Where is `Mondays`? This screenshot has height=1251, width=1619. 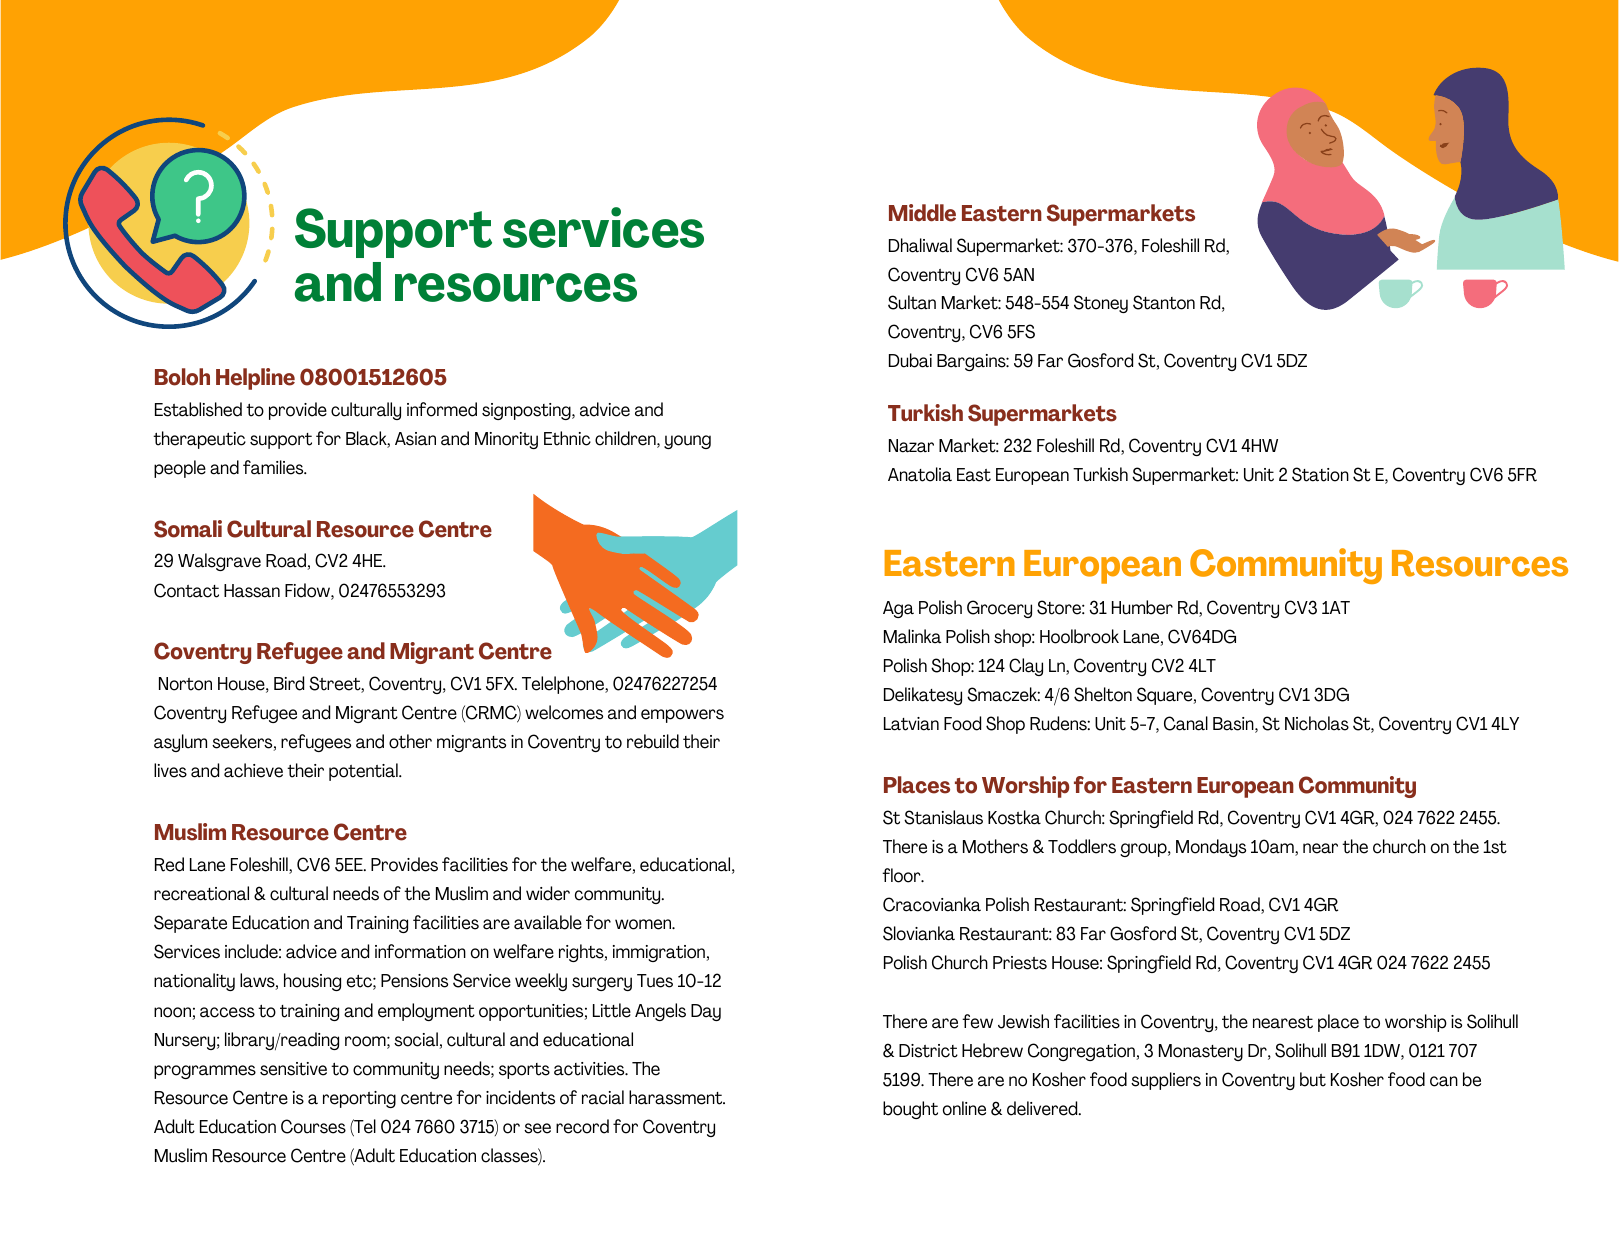 Mondays is located at coordinates (1211, 848).
